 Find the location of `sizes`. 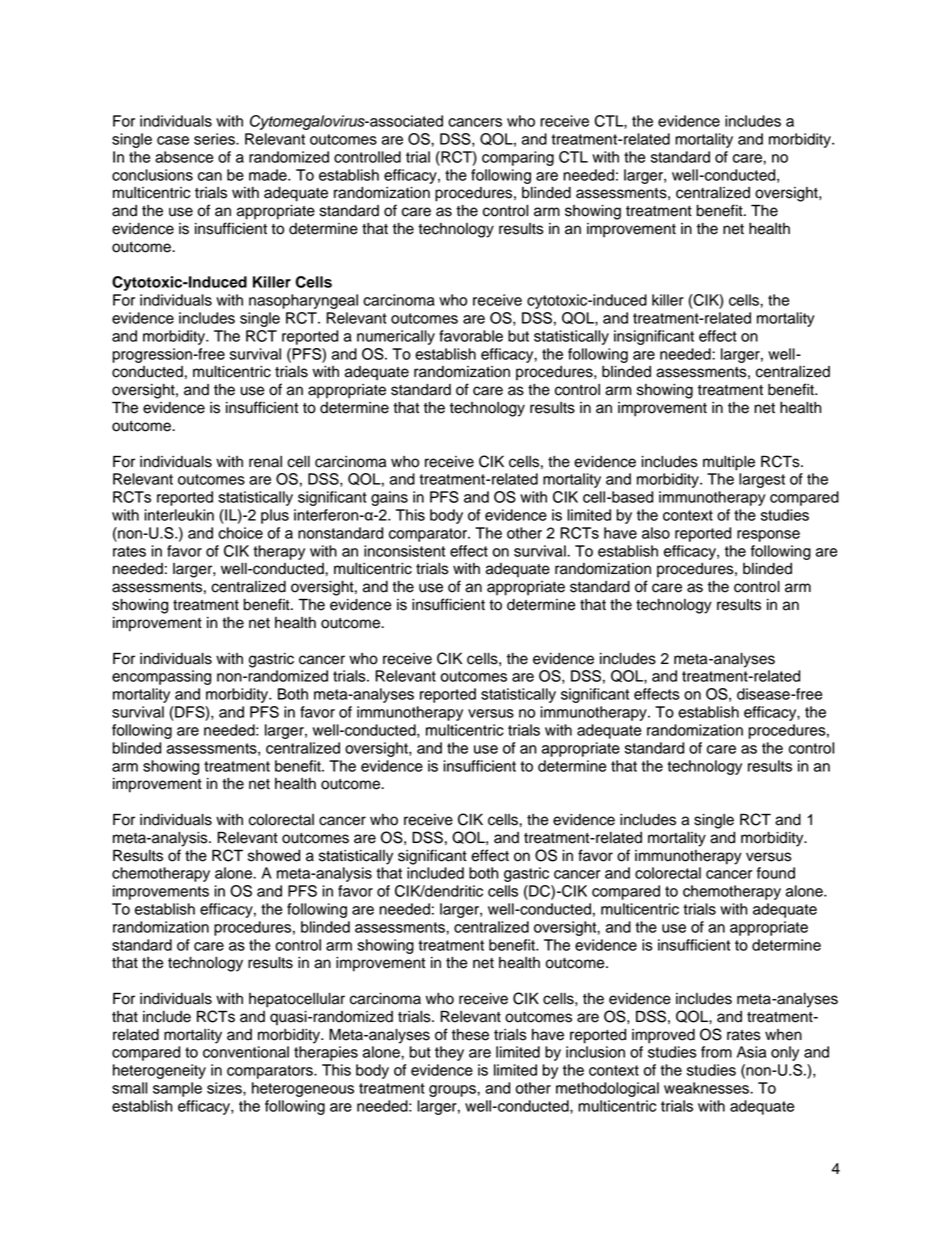

sizes is located at coordinates (225, 1088).
